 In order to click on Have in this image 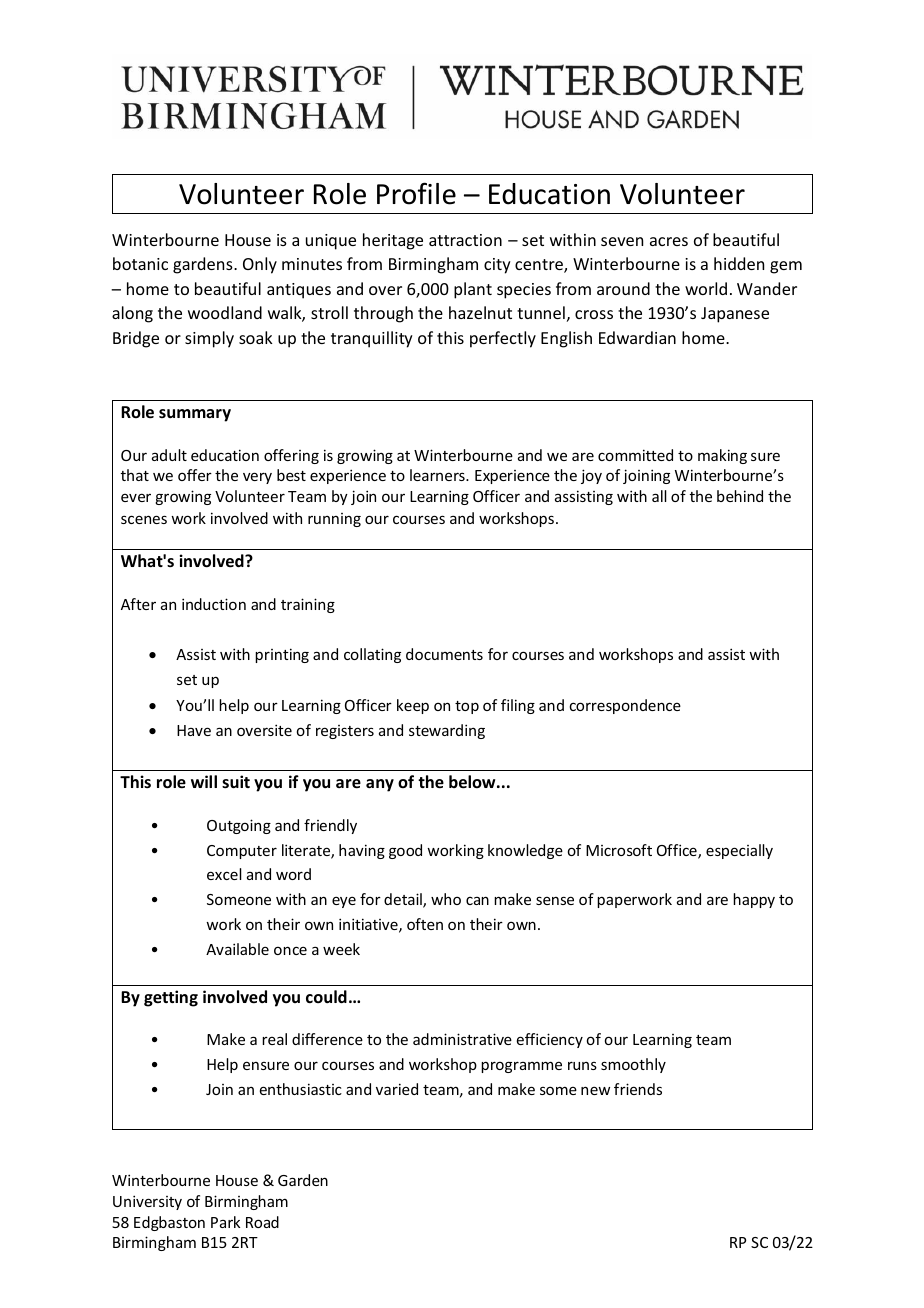, I will do `click(194, 730)`.
